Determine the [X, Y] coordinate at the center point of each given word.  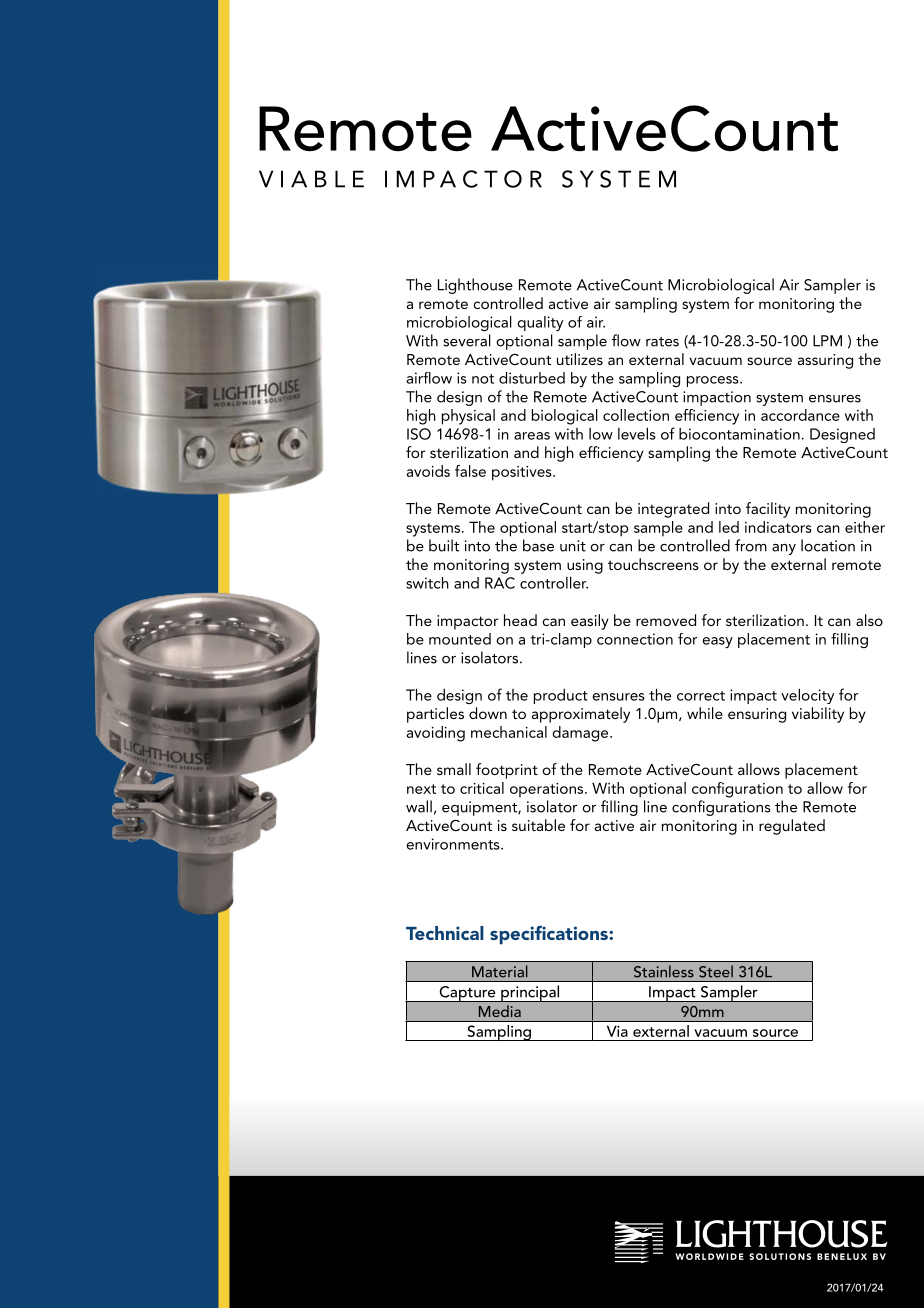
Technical [445, 933]
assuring [825, 361]
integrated [673, 510]
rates [662, 342]
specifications [550, 934]
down [488, 713]
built [444, 545]
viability [818, 715]
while [705, 713]
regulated [792, 827]
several [467, 340]
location [828, 545]
